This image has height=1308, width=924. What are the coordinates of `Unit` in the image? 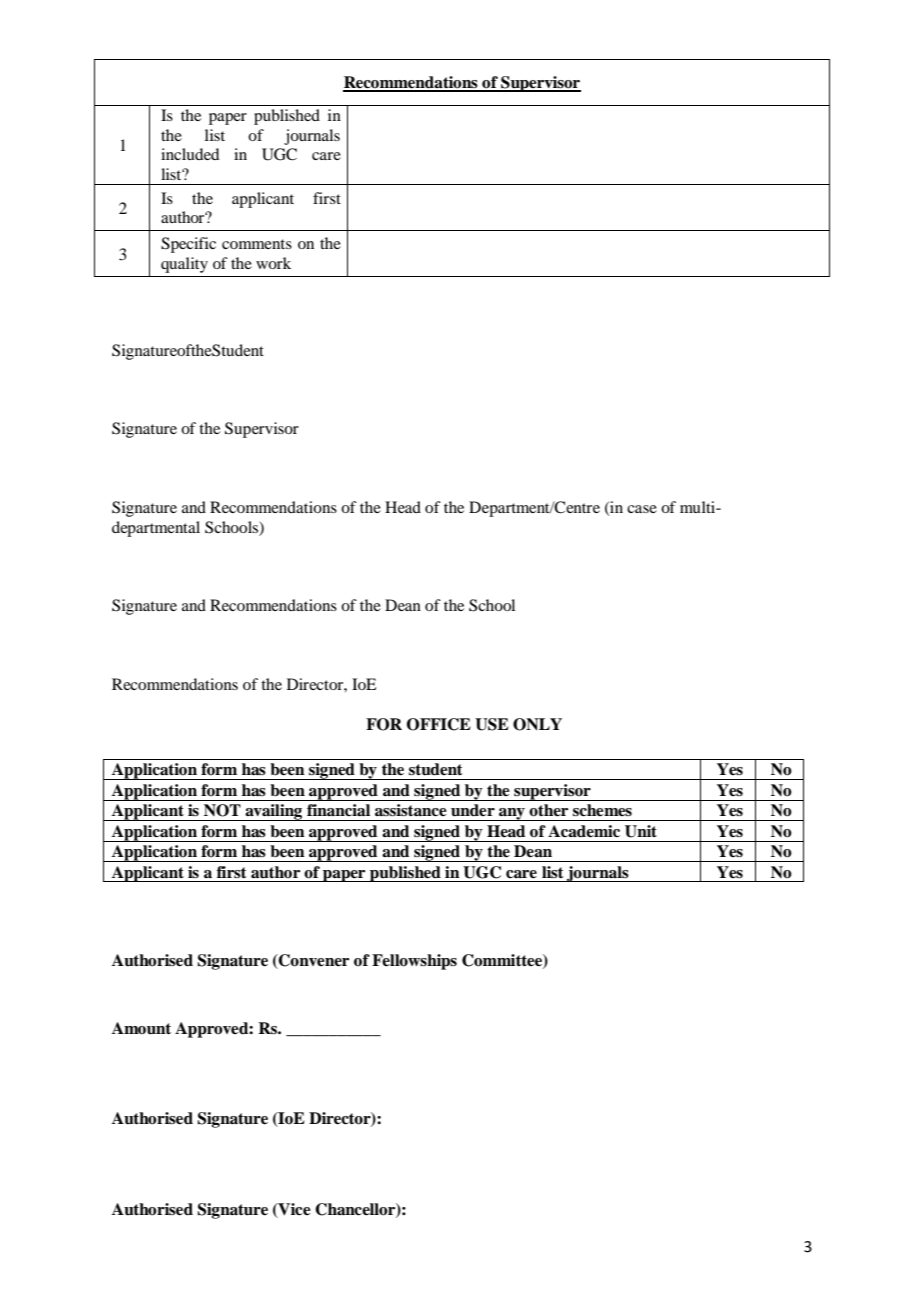 It's located at (641, 831).
